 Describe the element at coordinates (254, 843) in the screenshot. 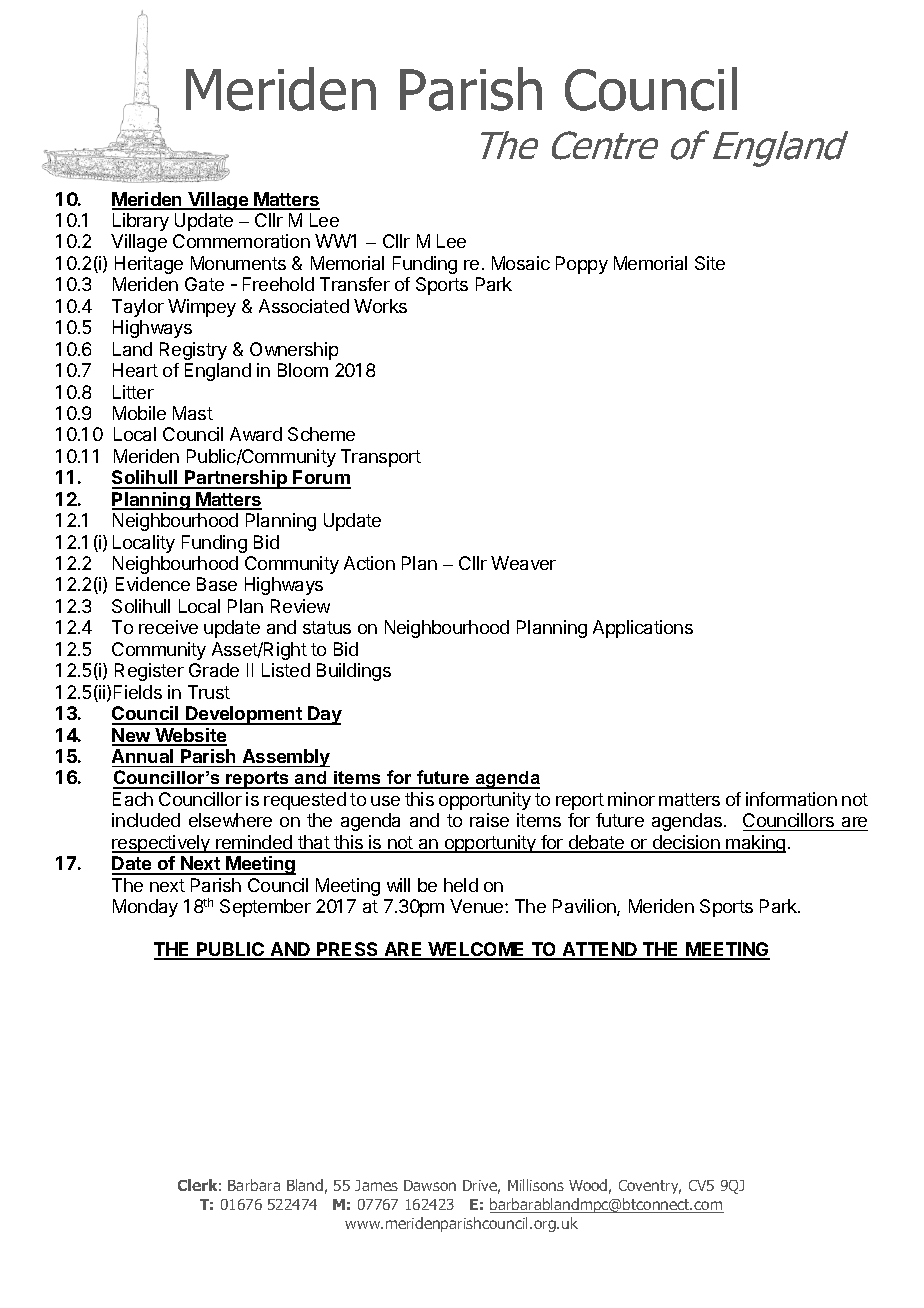

I see `reminded` at that location.
